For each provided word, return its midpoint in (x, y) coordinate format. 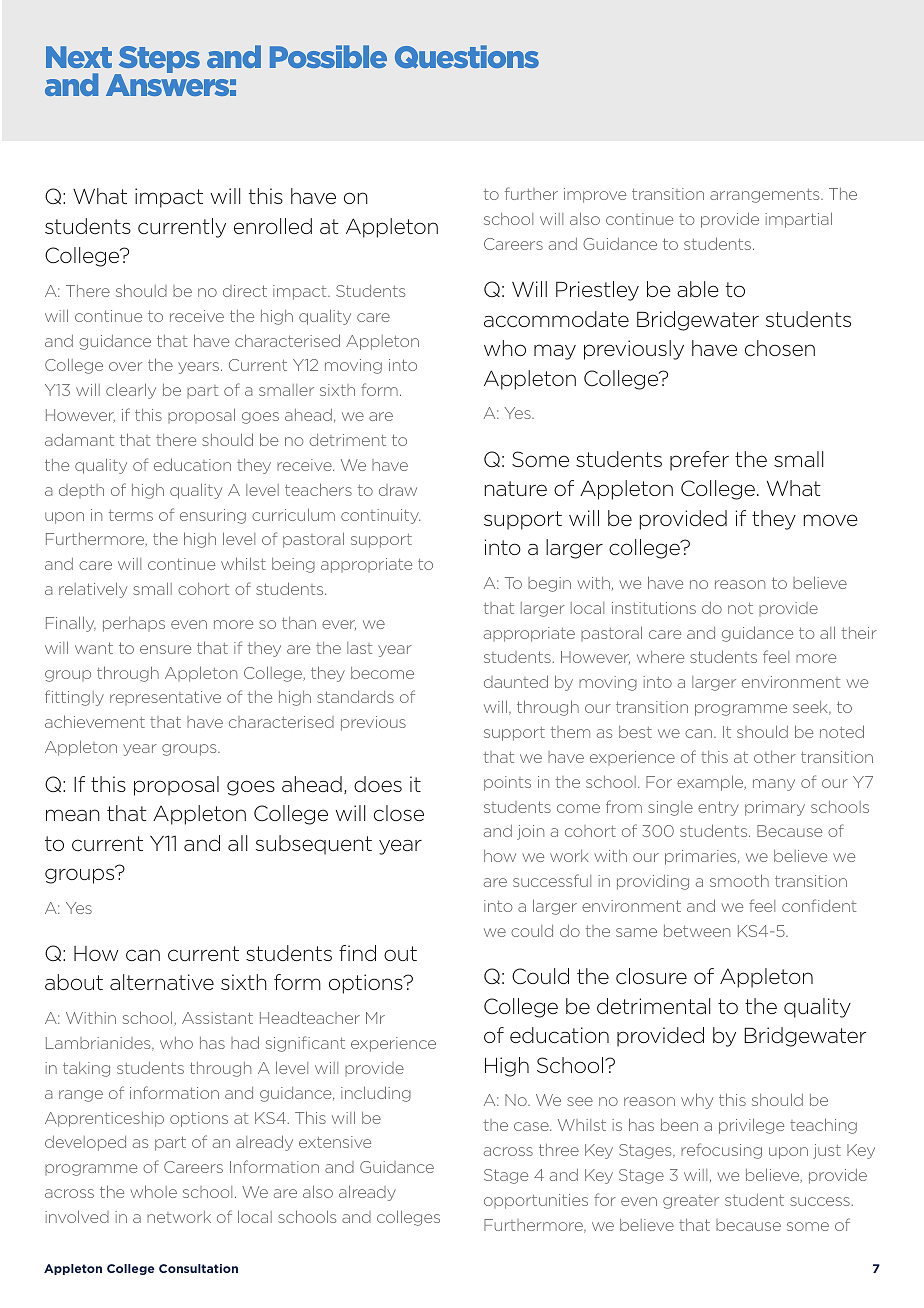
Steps (158, 61)
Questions (467, 56)
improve (595, 195)
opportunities (536, 1201)
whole (153, 1191)
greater (691, 1202)
